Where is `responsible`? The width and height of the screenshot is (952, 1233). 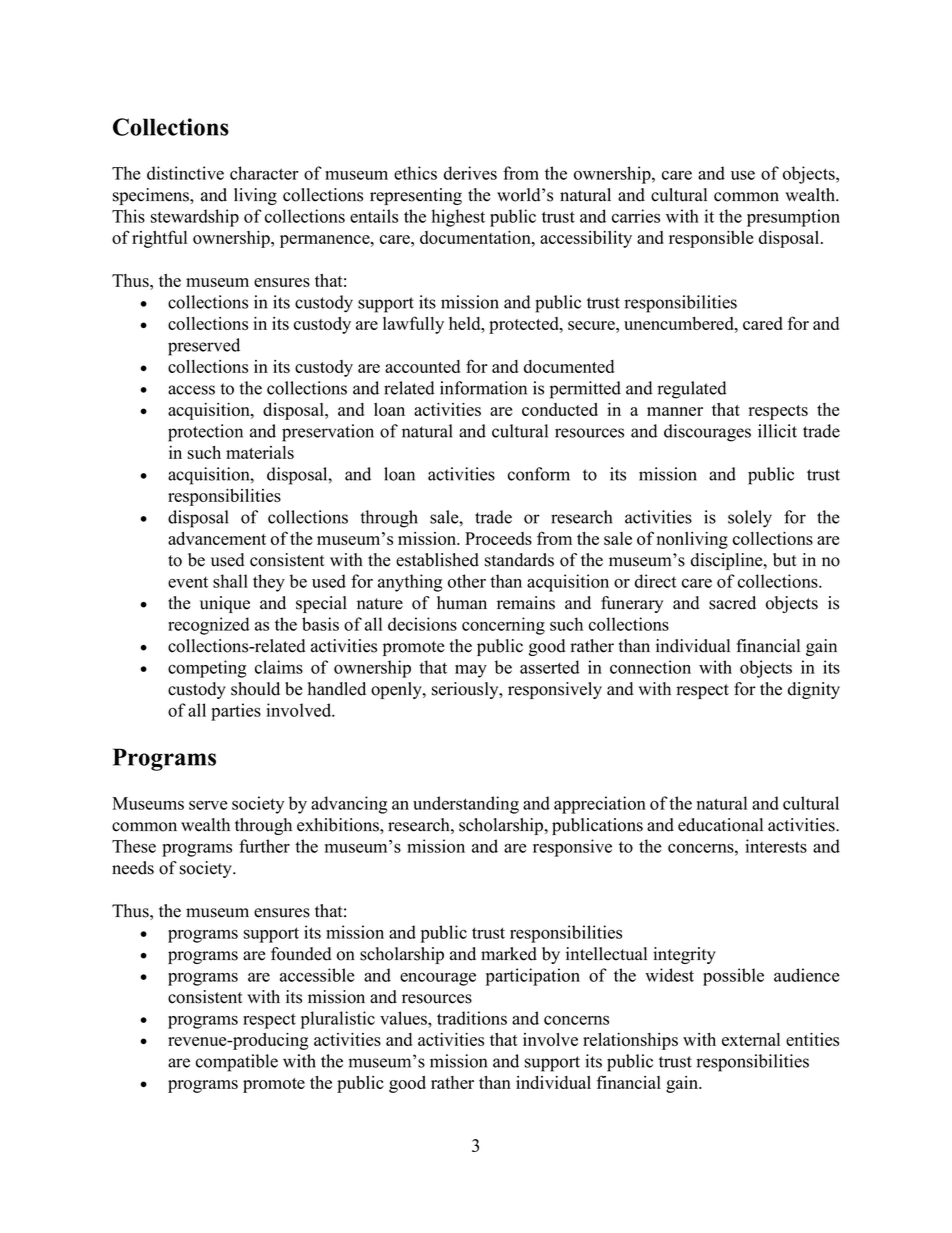 responsible is located at coordinates (711, 239).
